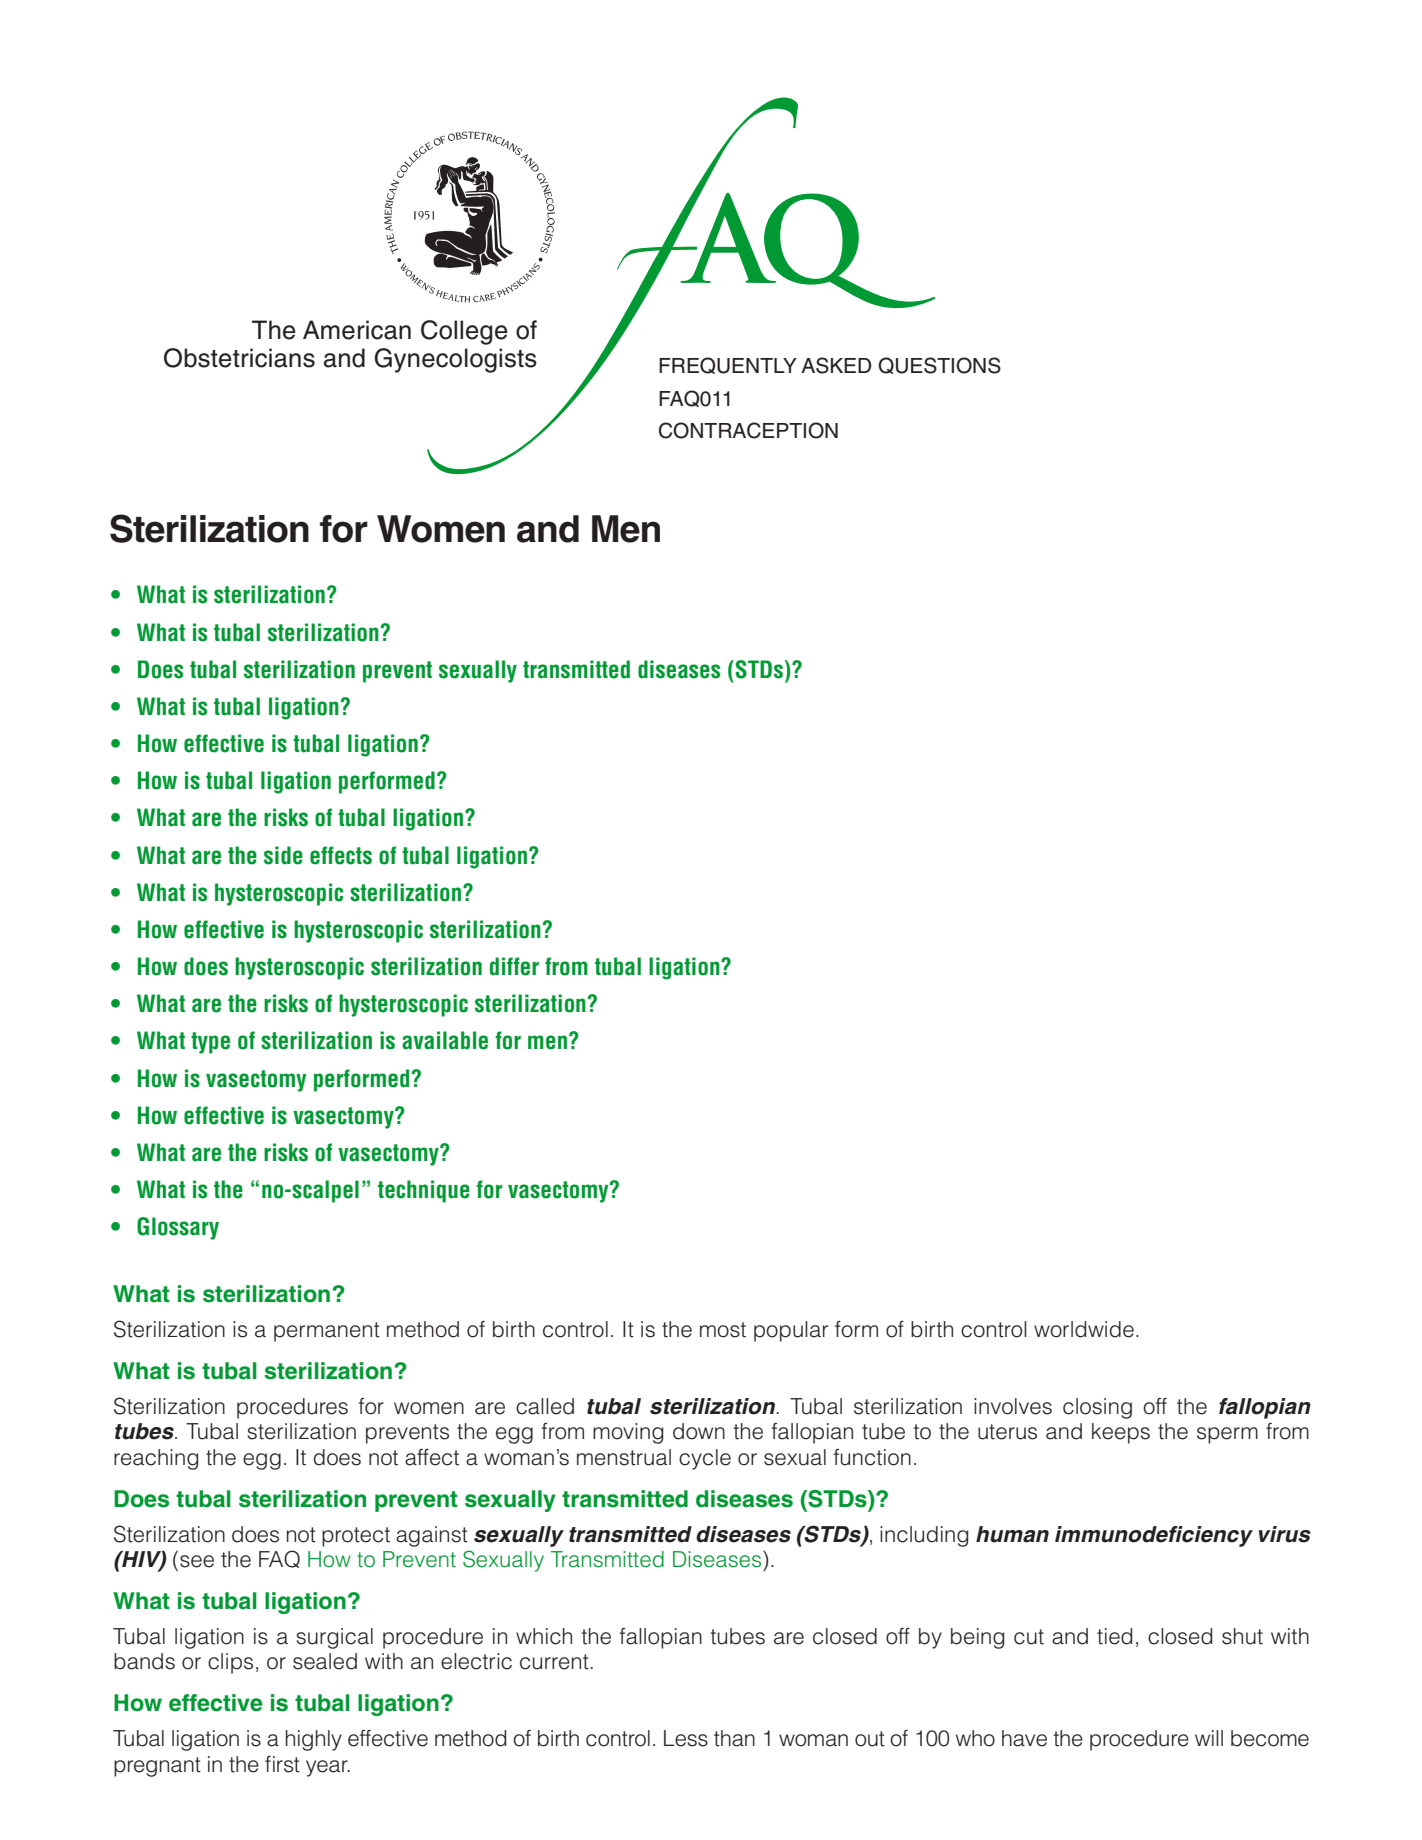 Image resolution: width=1422 pixels, height=1840 pixels. Describe the element at coordinates (239, 358) in the screenshot. I see `Obstetricians` at that location.
